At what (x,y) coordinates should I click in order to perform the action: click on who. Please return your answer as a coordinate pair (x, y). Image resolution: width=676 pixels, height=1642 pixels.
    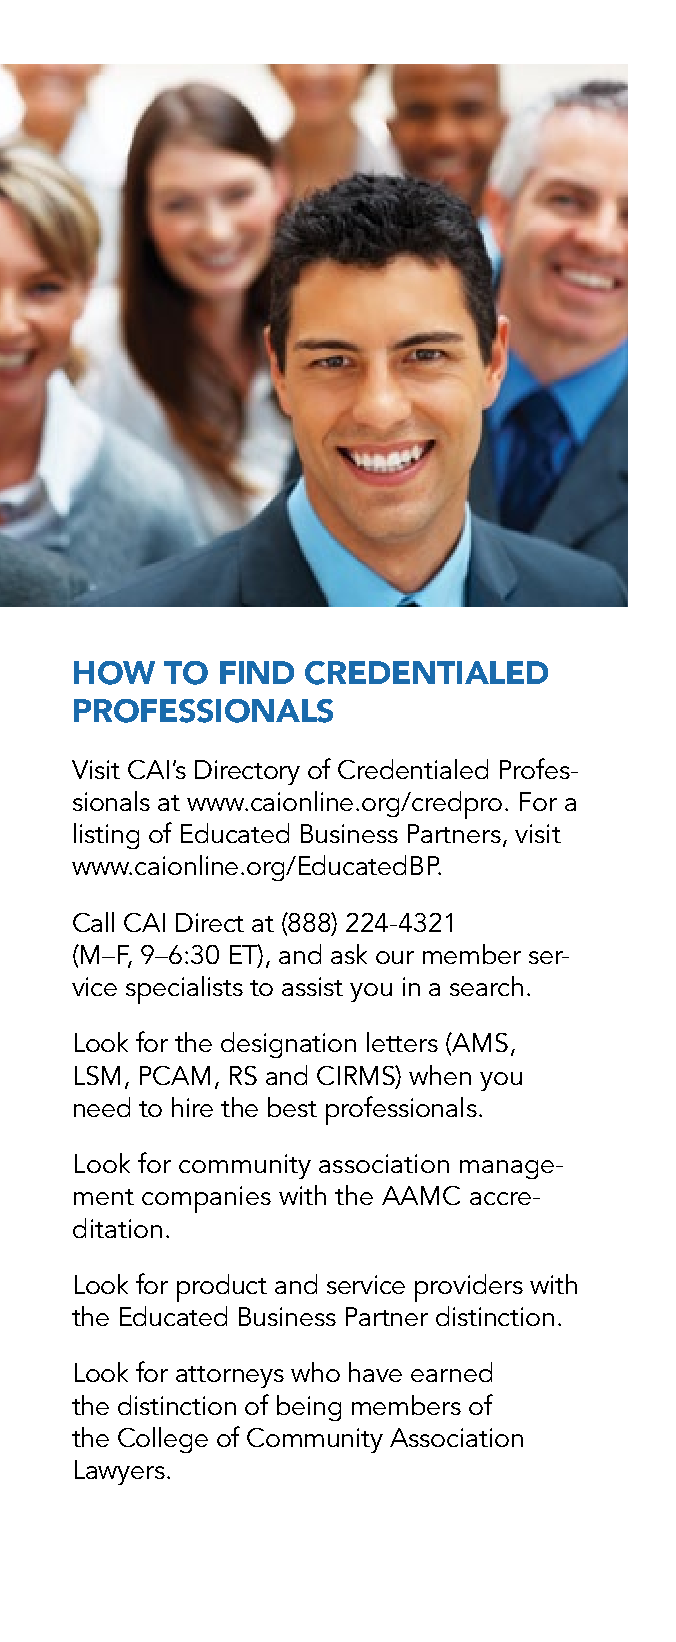
    Looking at the image, I should click on (315, 1372).
